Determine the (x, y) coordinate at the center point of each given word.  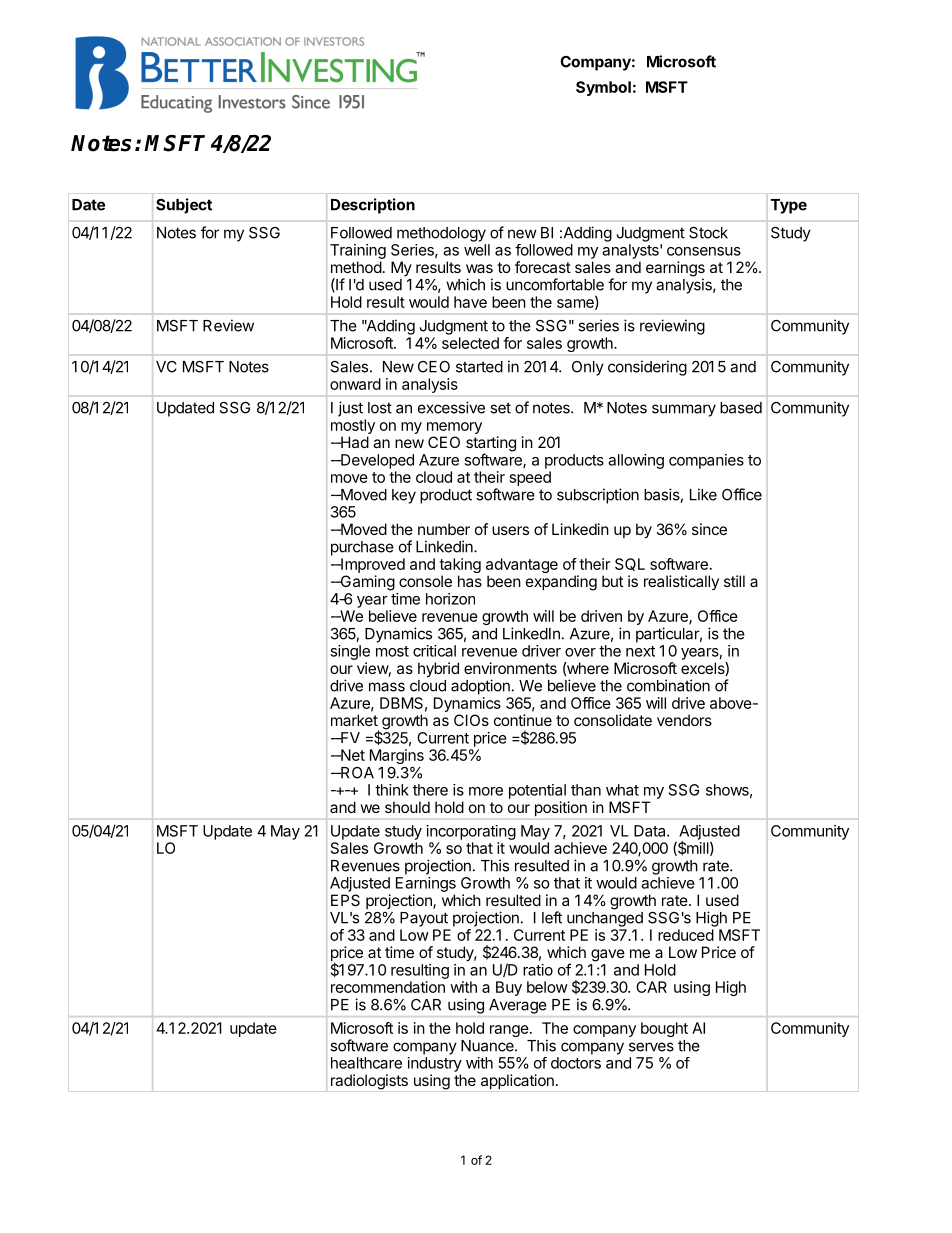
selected (470, 343)
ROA (356, 773)
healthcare (366, 1063)
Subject (184, 206)
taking (460, 567)
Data (651, 831)
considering (647, 368)
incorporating (471, 832)
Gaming (366, 583)
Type (789, 206)
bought (664, 1029)
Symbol (603, 88)
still (734, 581)
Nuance (488, 1046)
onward (355, 384)
